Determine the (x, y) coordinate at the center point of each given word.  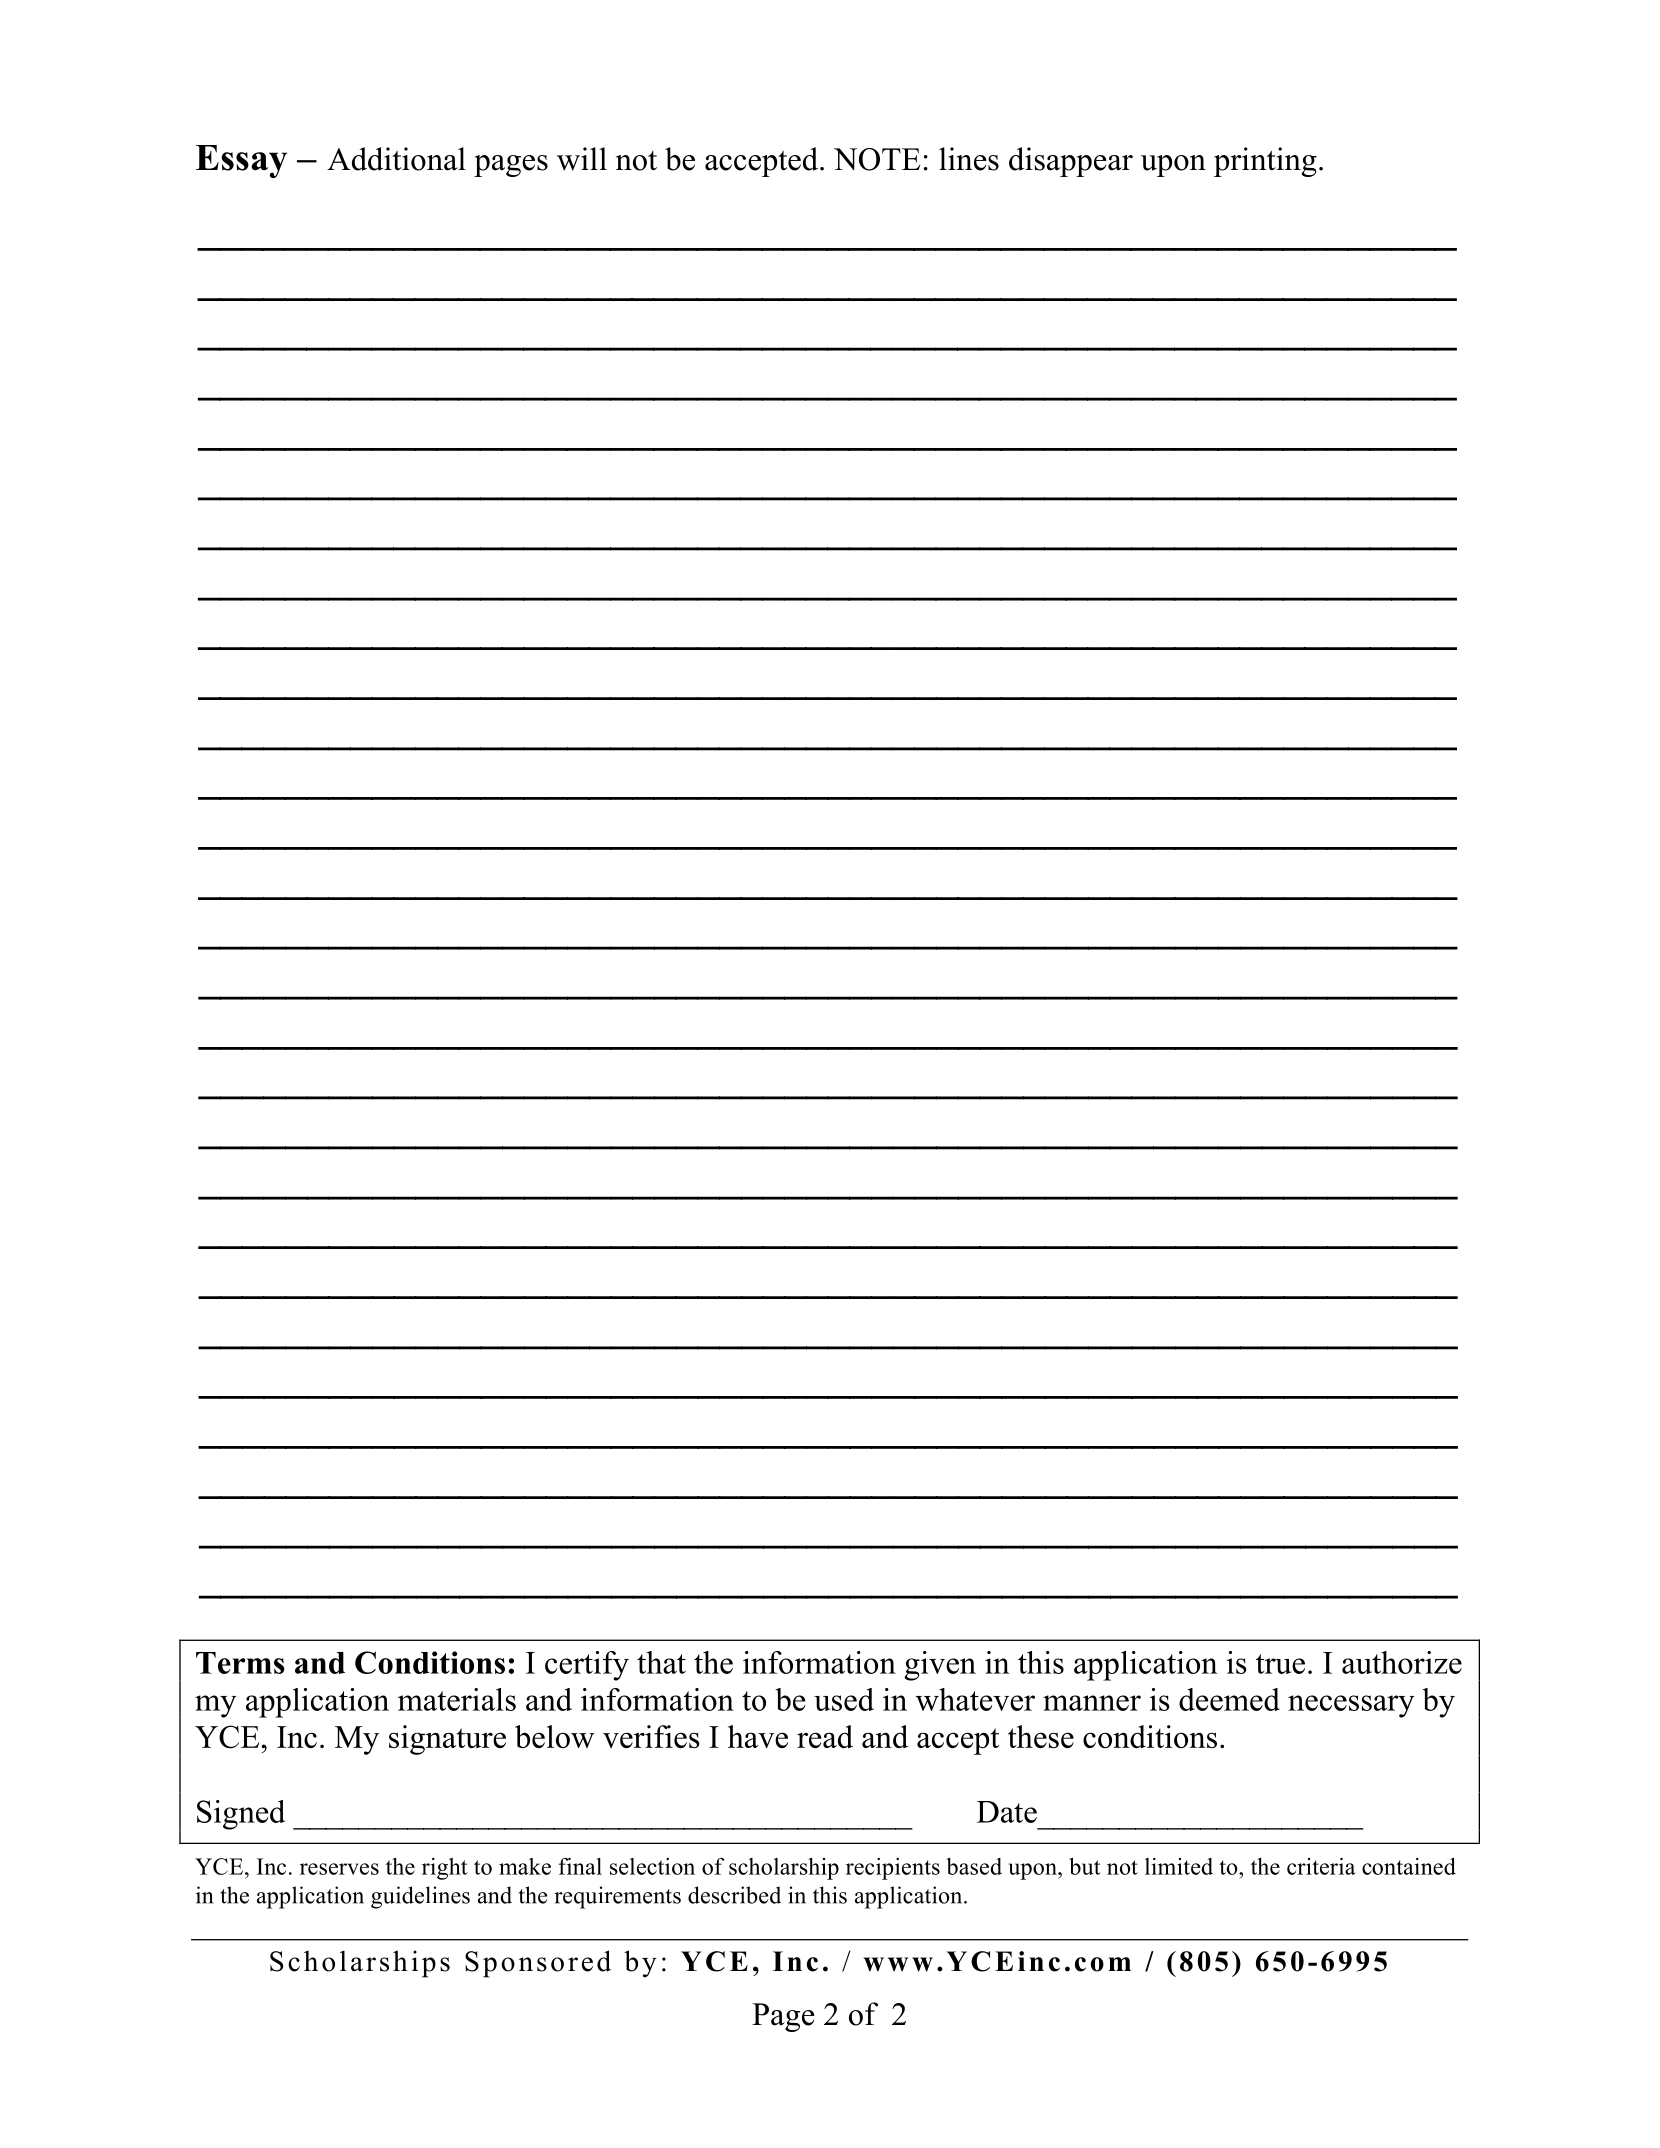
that (661, 1662)
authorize (1402, 1662)
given (940, 1666)
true (1280, 1664)
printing (1265, 162)
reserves (339, 1869)
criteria (1321, 1866)
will (582, 159)
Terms (240, 1663)
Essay (241, 161)
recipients (893, 1869)
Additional (396, 159)
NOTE (877, 159)
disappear (1071, 162)
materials (457, 1699)
